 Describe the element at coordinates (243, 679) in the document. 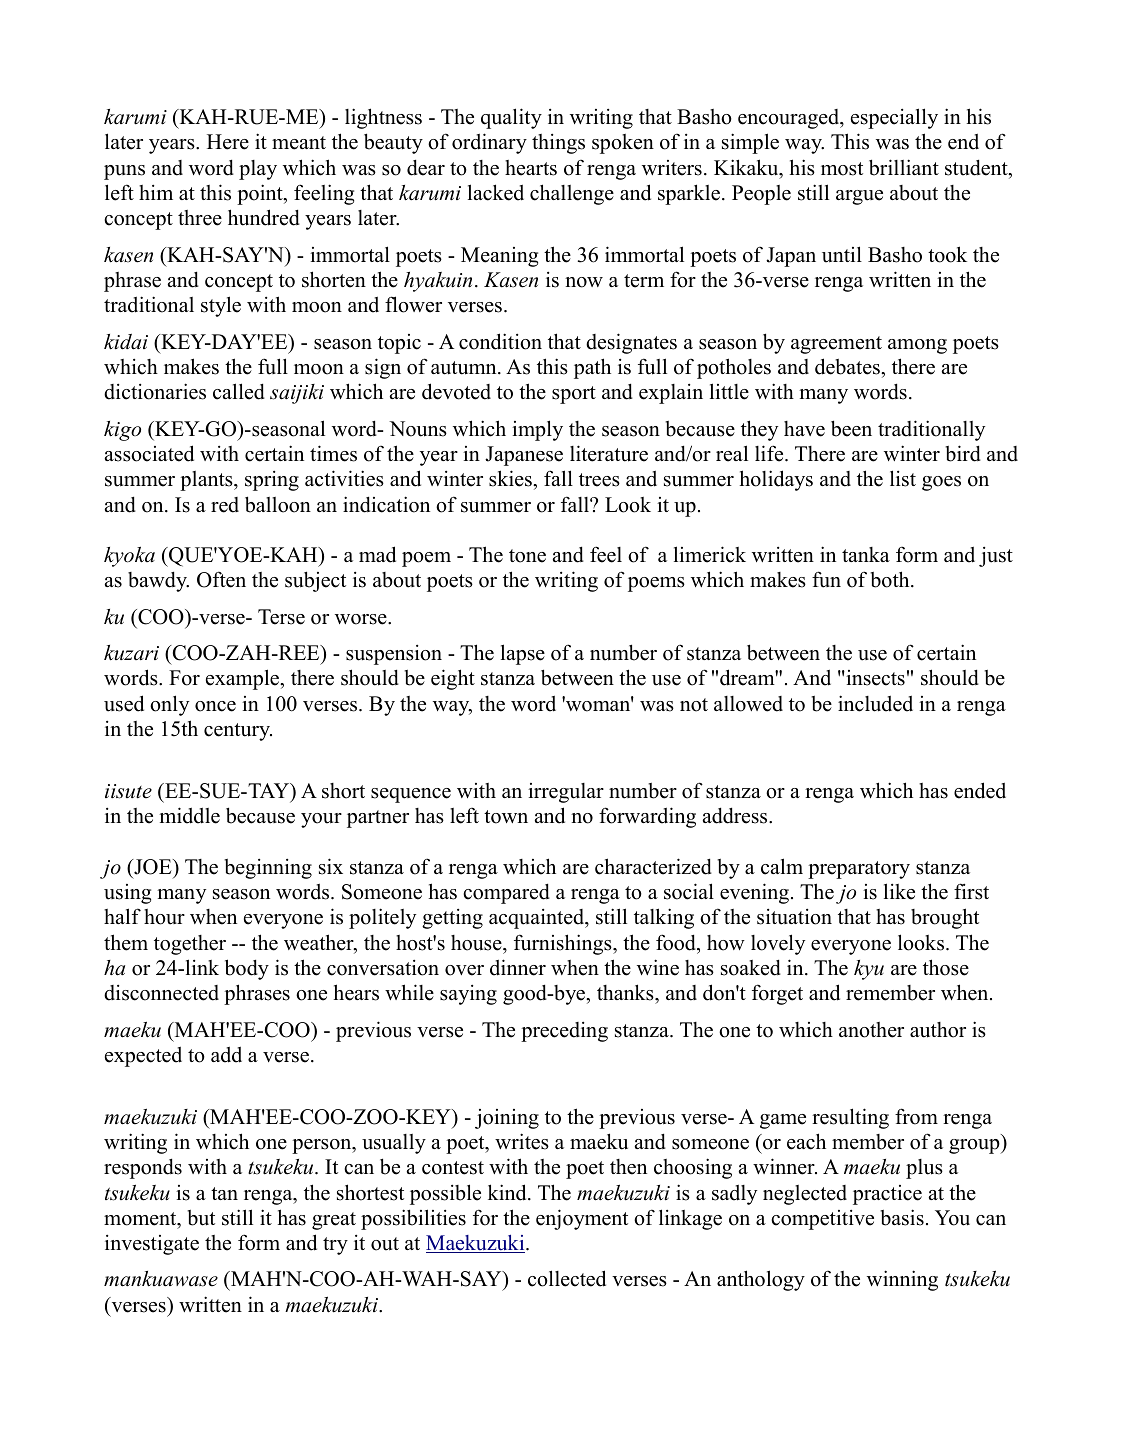

I see `example` at that location.
